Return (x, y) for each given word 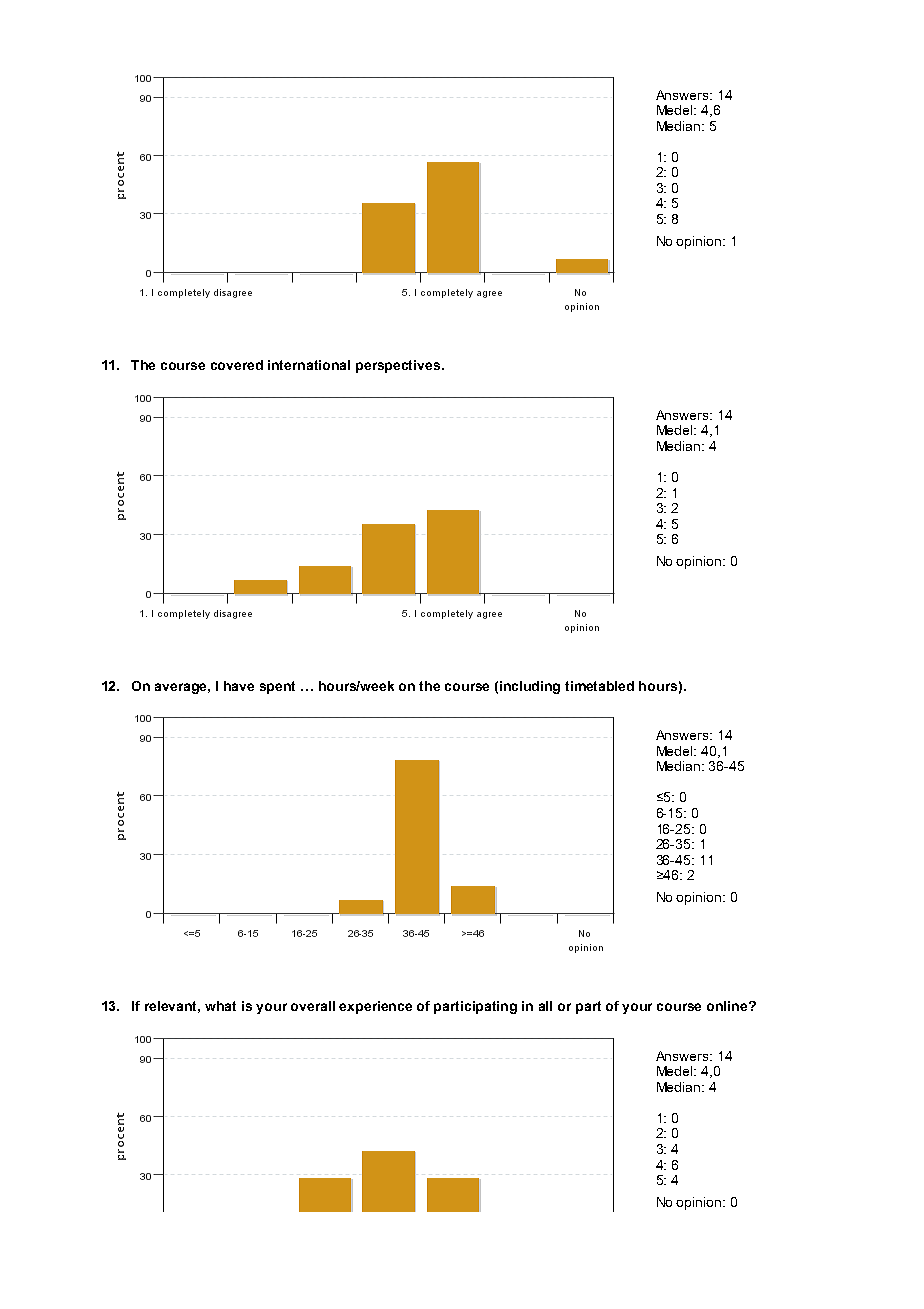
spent (277, 687)
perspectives (399, 366)
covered (237, 365)
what (220, 1006)
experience (375, 1007)
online (728, 1006)
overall (313, 1006)
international (309, 365)
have (239, 686)
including (530, 687)
